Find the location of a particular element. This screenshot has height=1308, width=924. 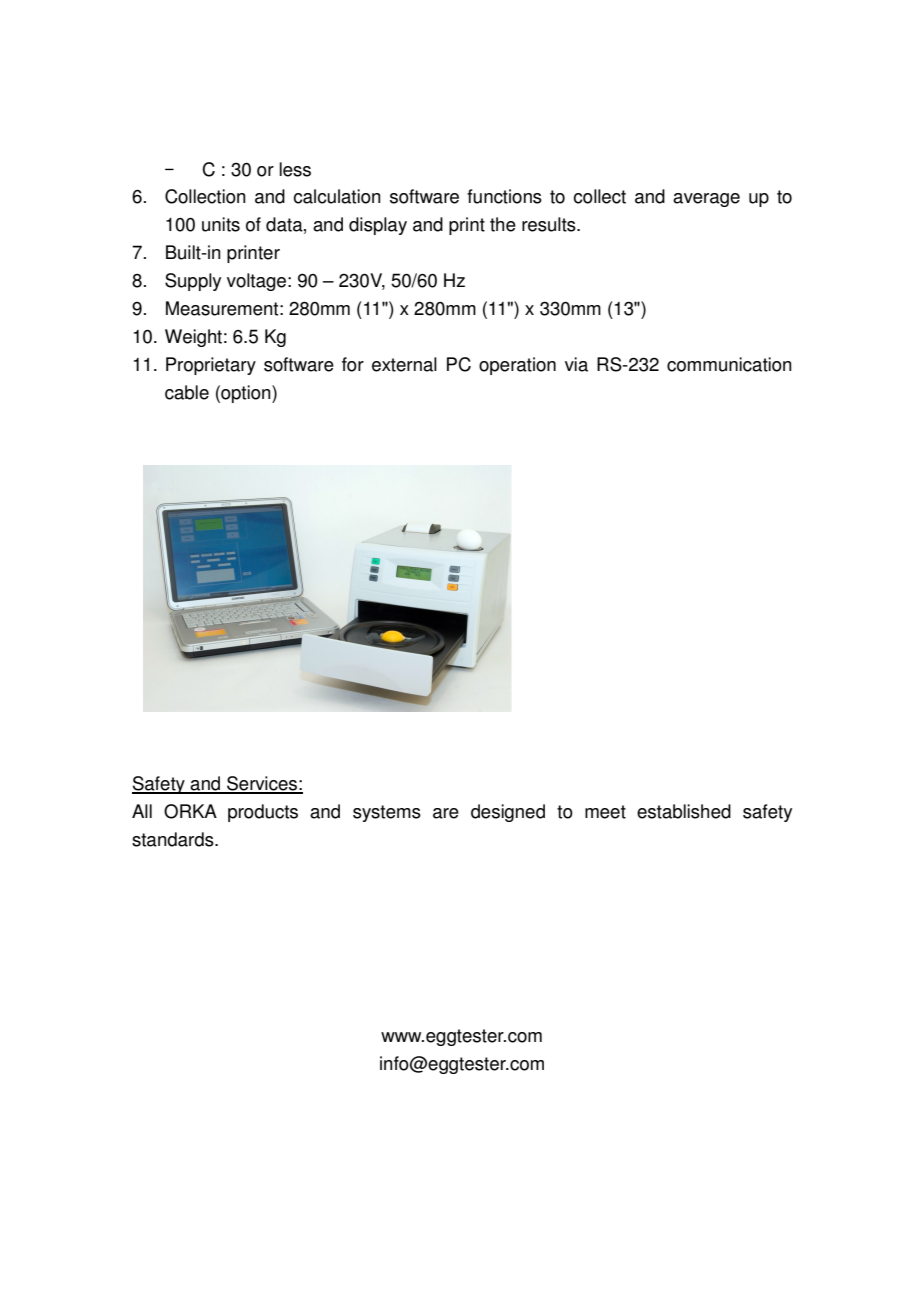

functions is located at coordinates (504, 196).
